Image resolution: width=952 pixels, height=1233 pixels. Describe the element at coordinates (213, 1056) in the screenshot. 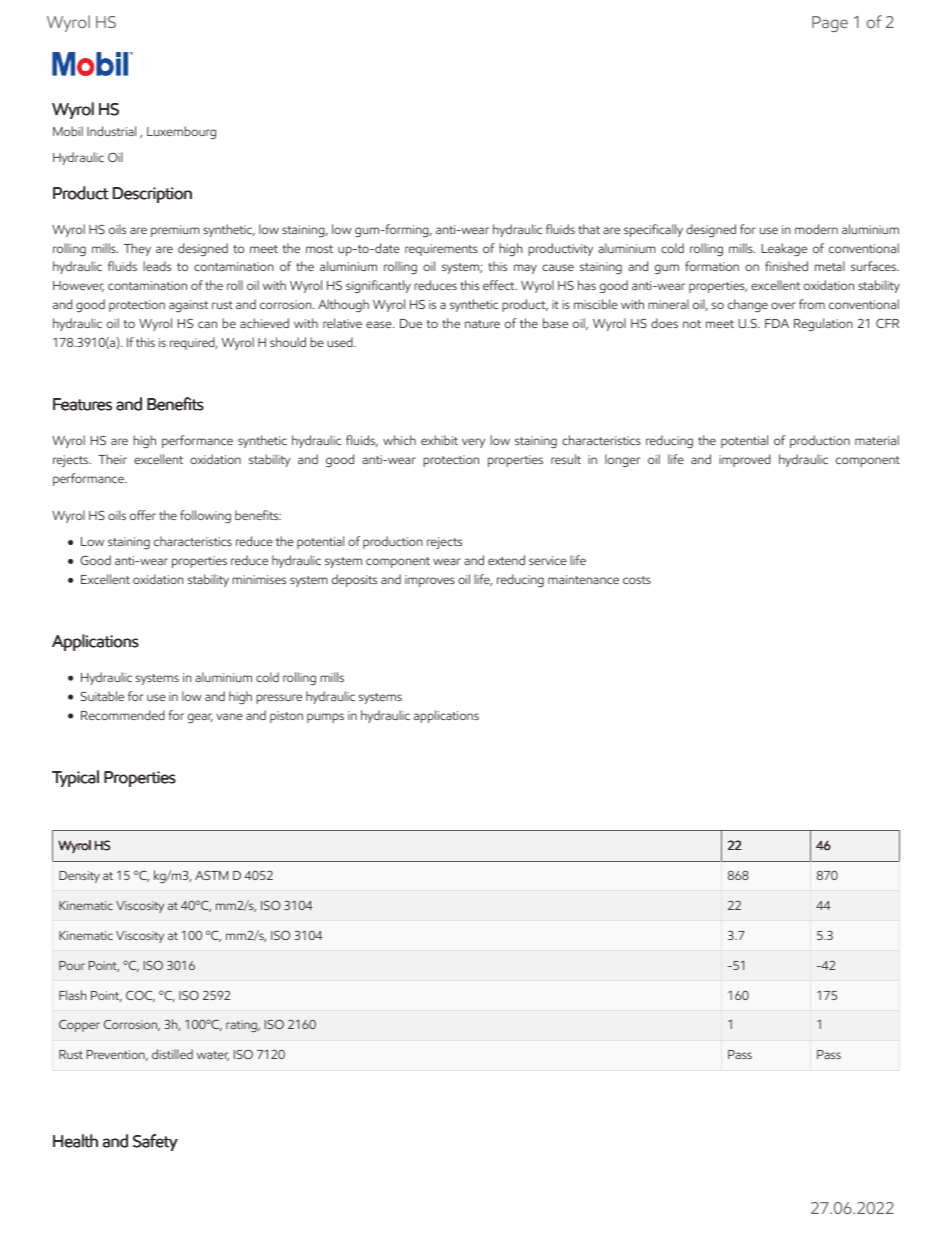

I see `water` at that location.
